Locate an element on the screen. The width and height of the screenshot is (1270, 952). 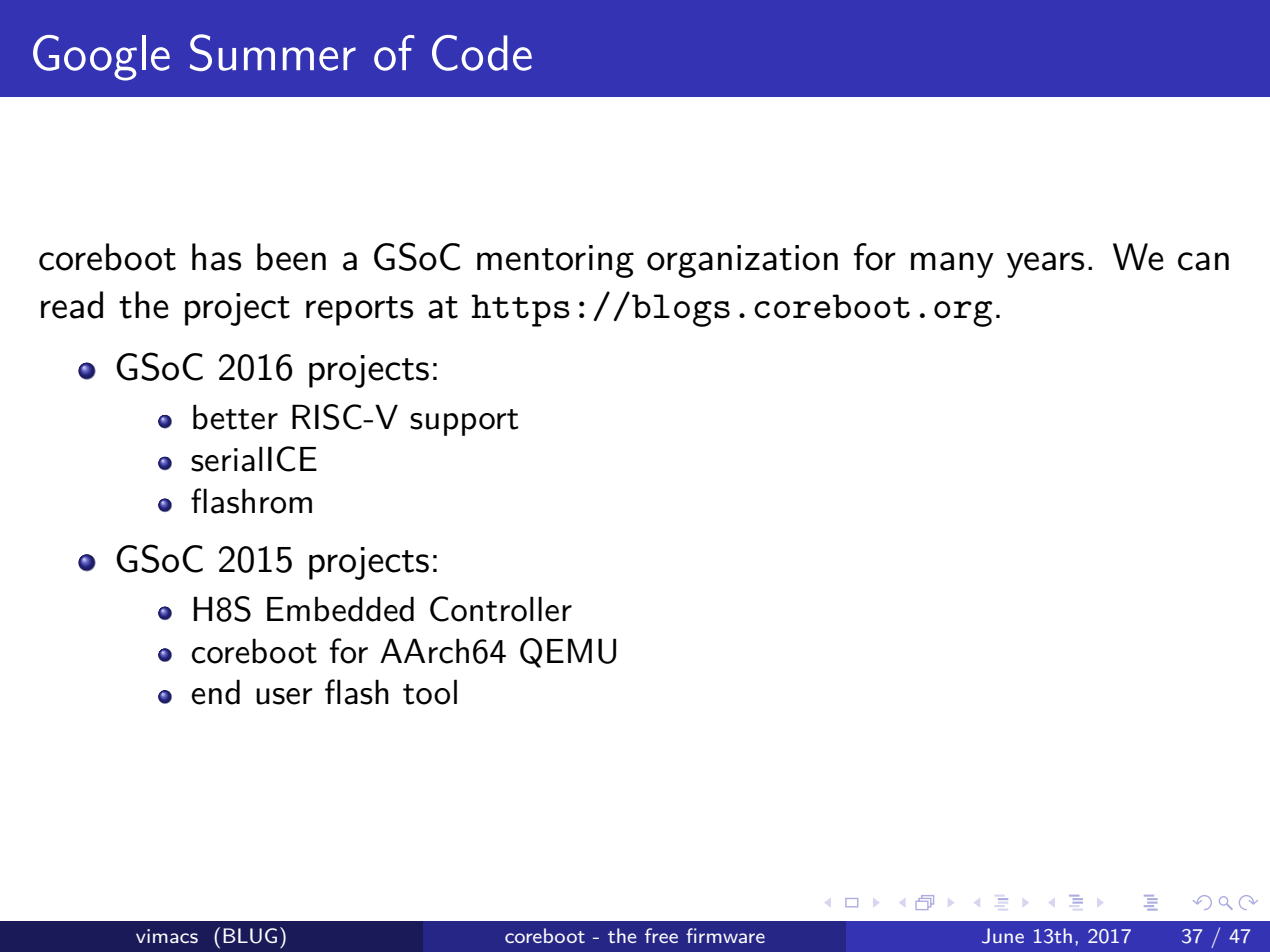
Summer is located at coordinates (273, 52).
